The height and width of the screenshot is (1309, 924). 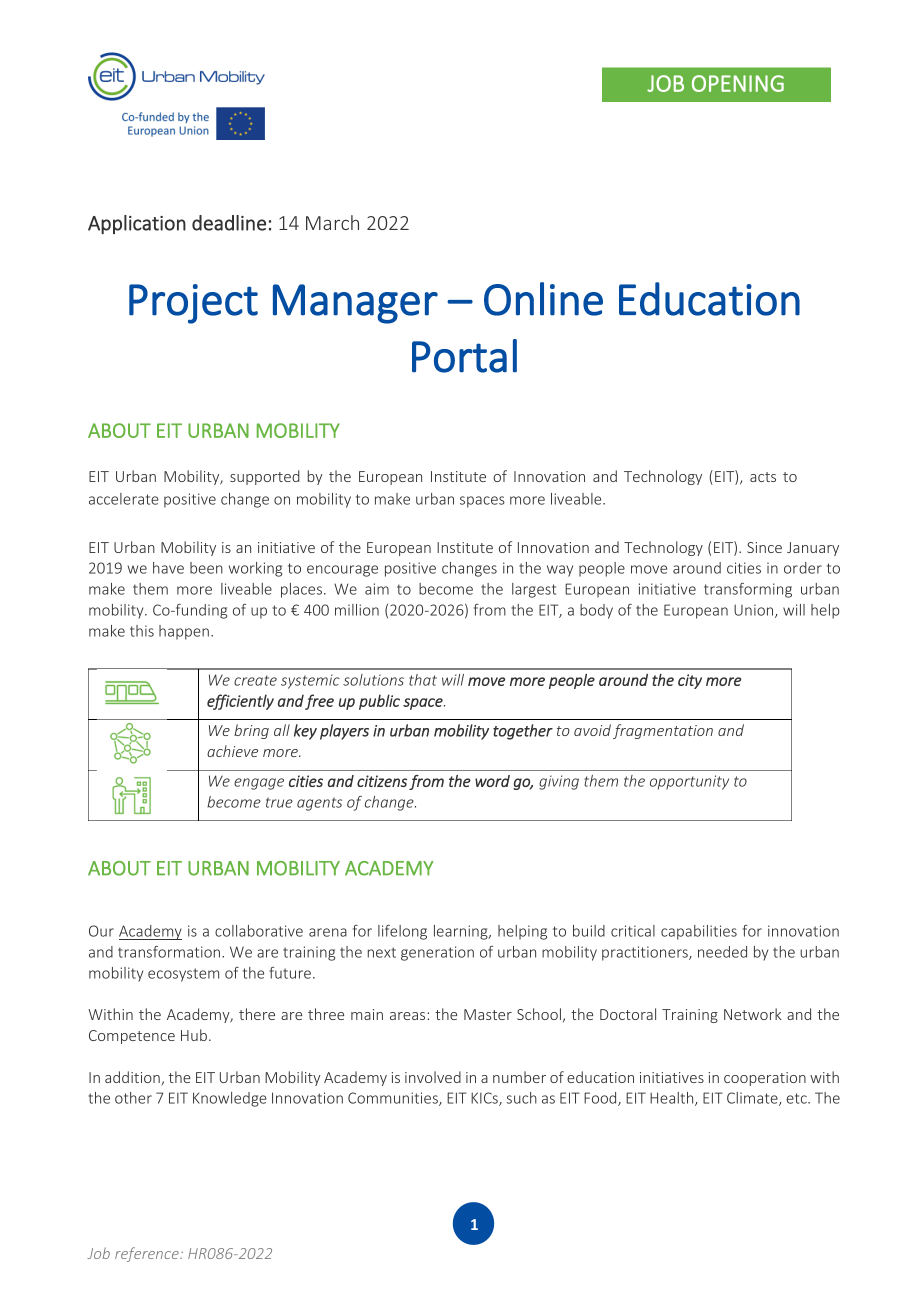 I want to click on happen, so click(x=184, y=632).
